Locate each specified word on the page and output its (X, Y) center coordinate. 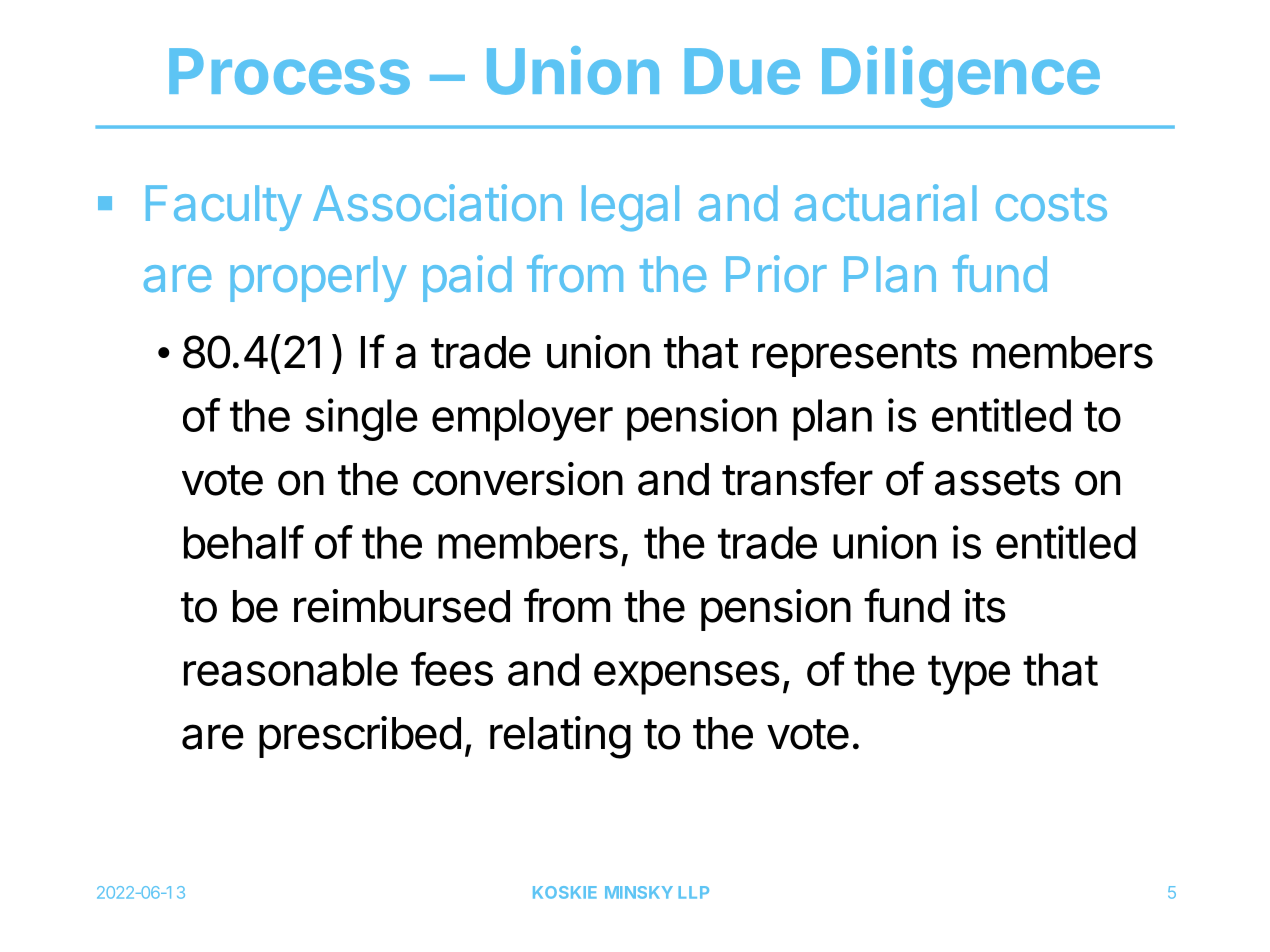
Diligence (961, 77)
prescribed (360, 737)
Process (289, 71)
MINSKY (639, 892)
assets (997, 480)
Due (742, 71)
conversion (518, 479)
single (362, 419)
